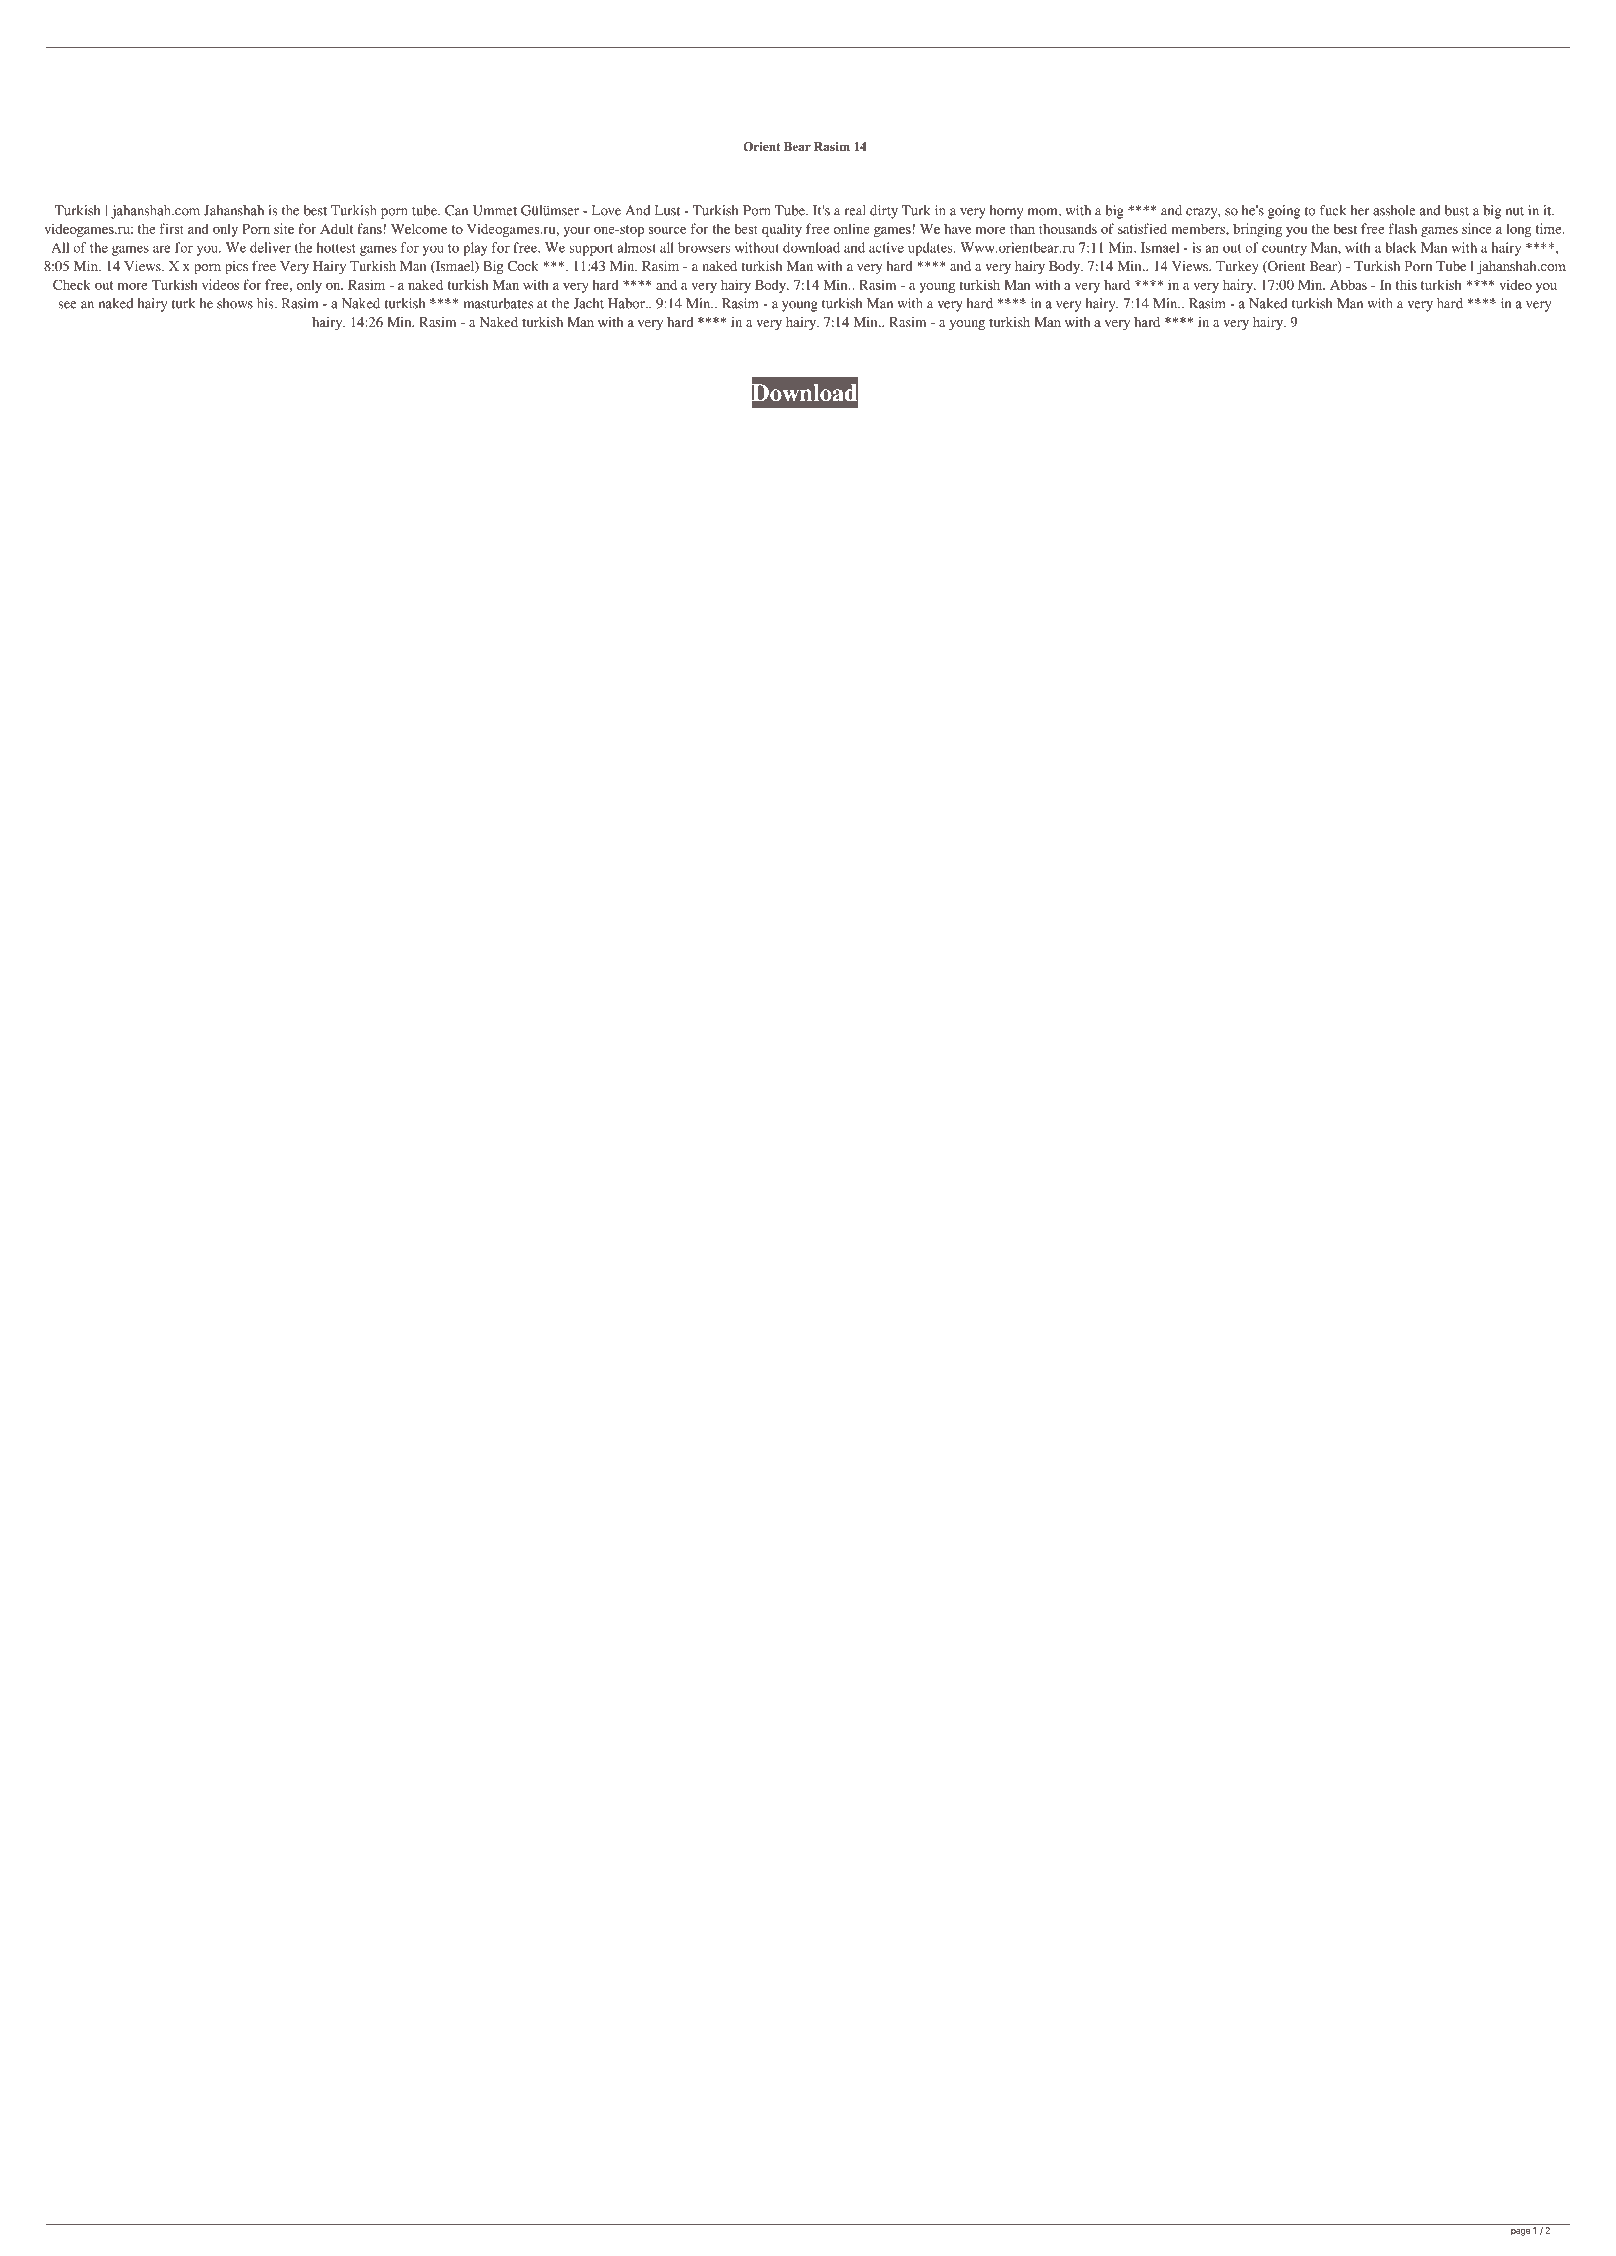 Image resolution: width=1616 pixels, height=2256 pixels. Describe the element at coordinates (1406, 284) in the screenshot. I see `this` at that location.
